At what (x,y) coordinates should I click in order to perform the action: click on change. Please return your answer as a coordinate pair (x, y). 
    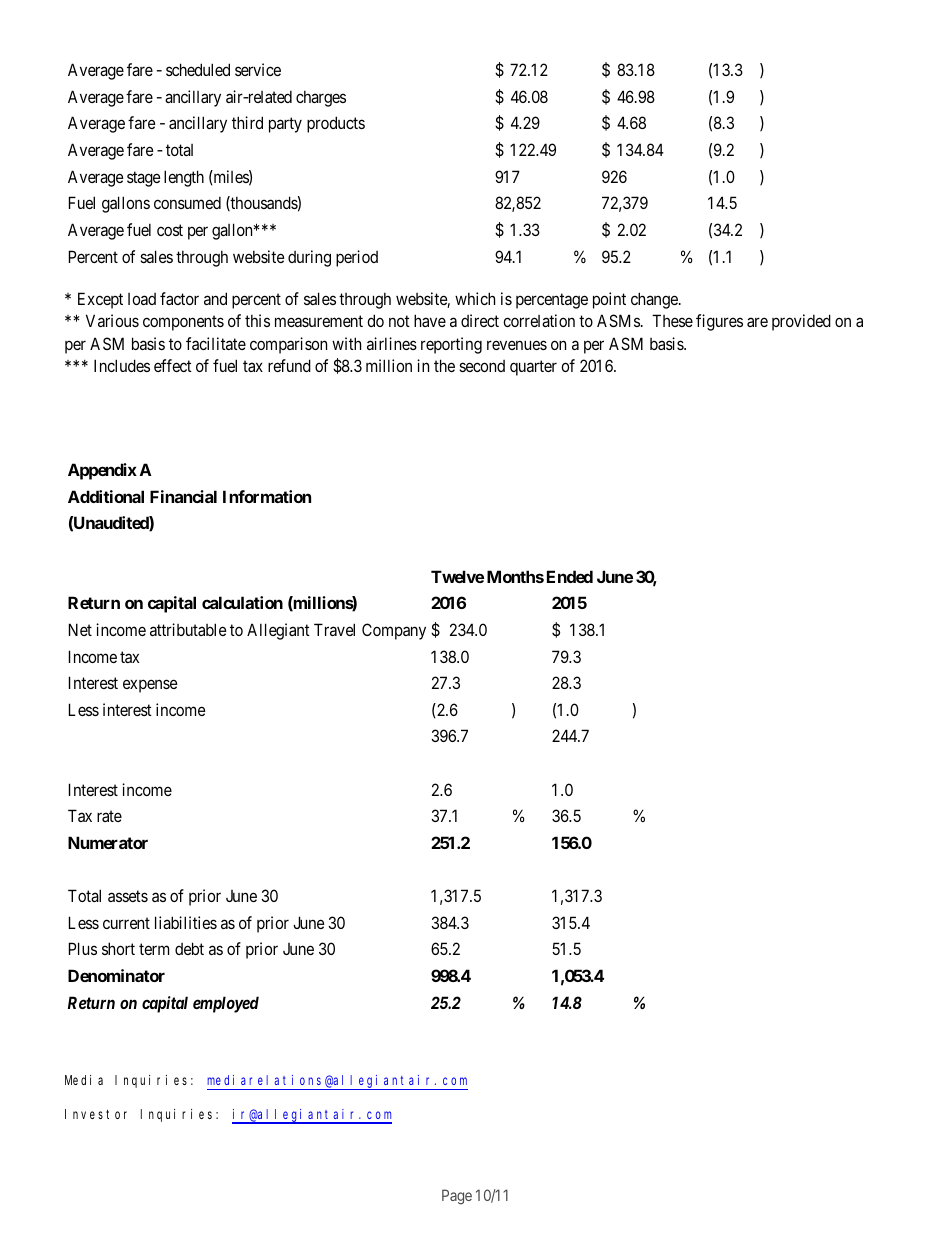
    Looking at the image, I should click on (655, 300).
